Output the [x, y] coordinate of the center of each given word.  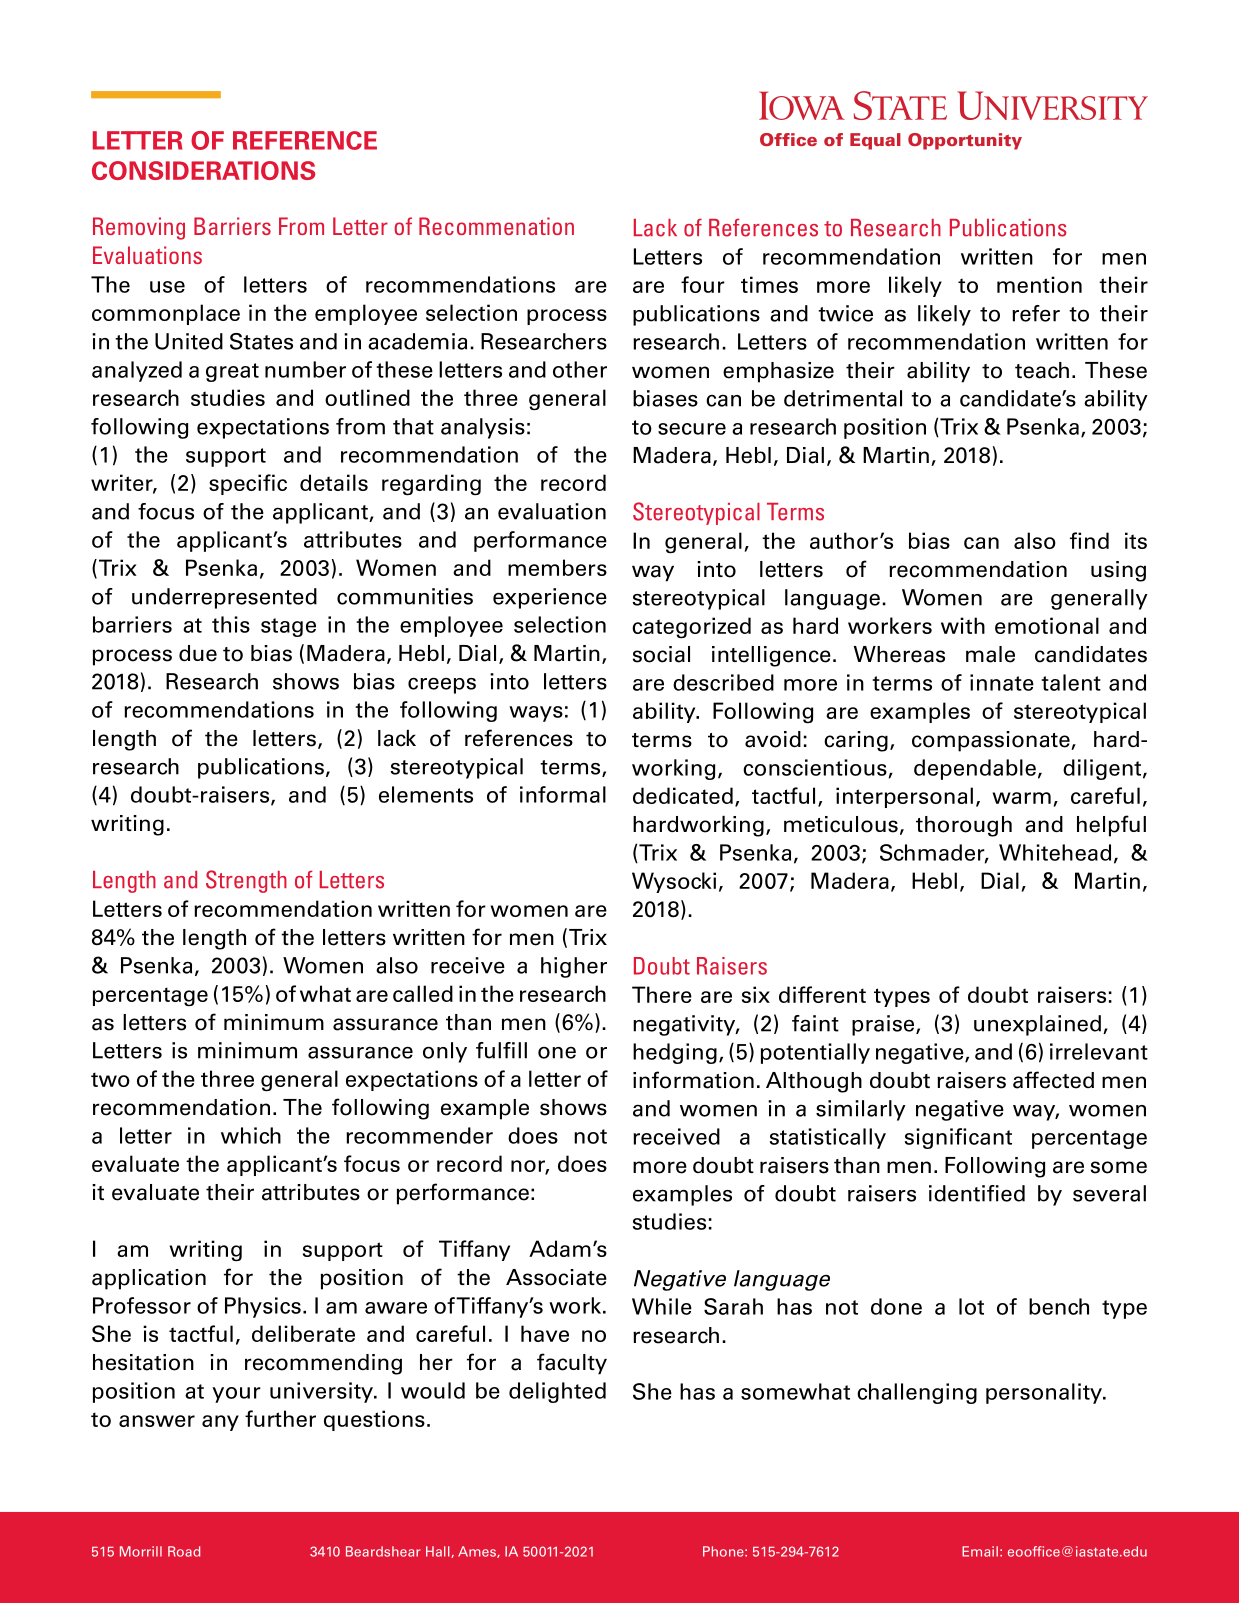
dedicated [683, 795]
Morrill [141, 1551]
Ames [478, 1552]
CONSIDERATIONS [203, 170]
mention [1039, 284]
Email [980, 1551]
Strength [246, 881]
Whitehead [1055, 852]
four [703, 284]
